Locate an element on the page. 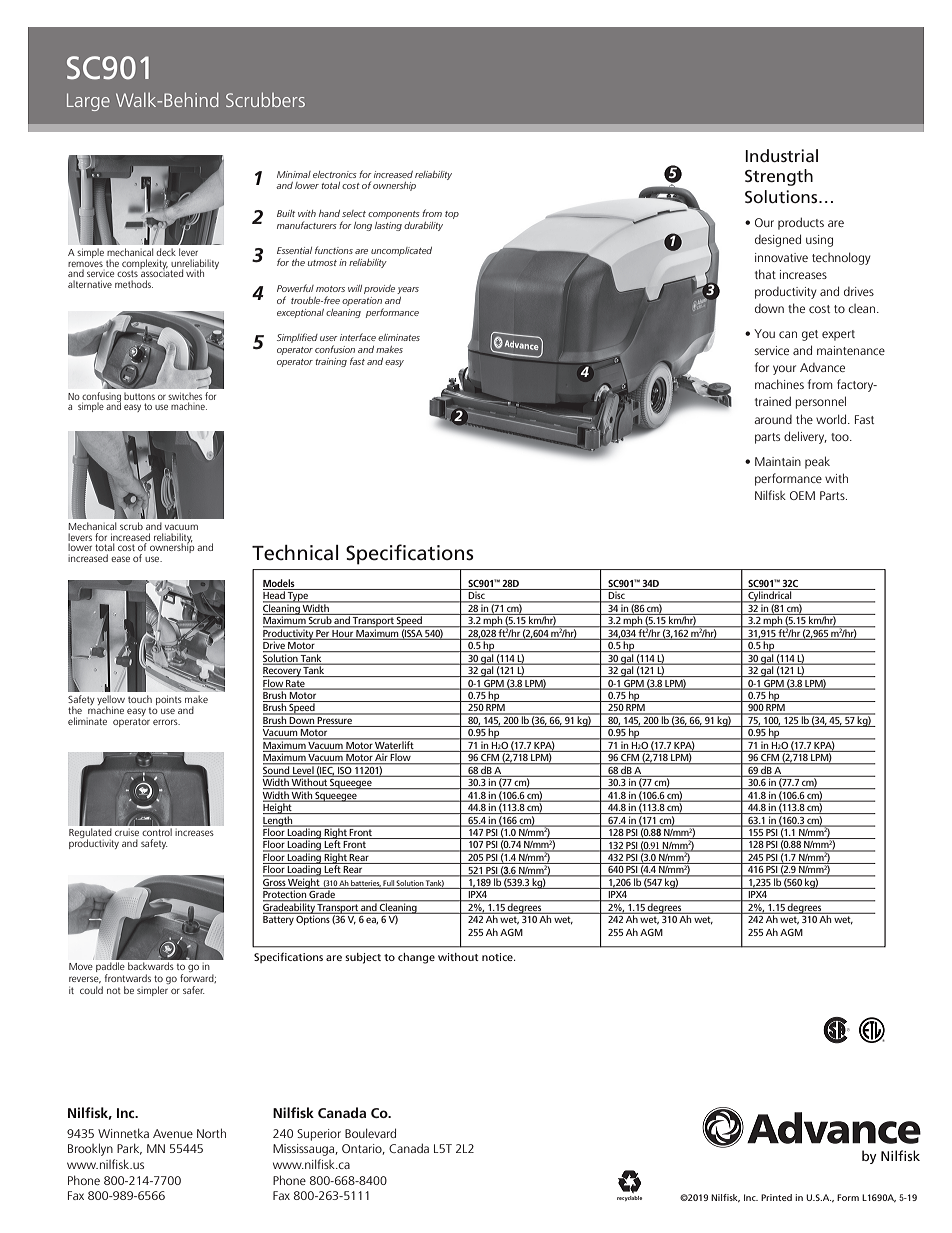 The height and width of the page is (1233, 952). Printed is located at coordinates (776, 1197).
